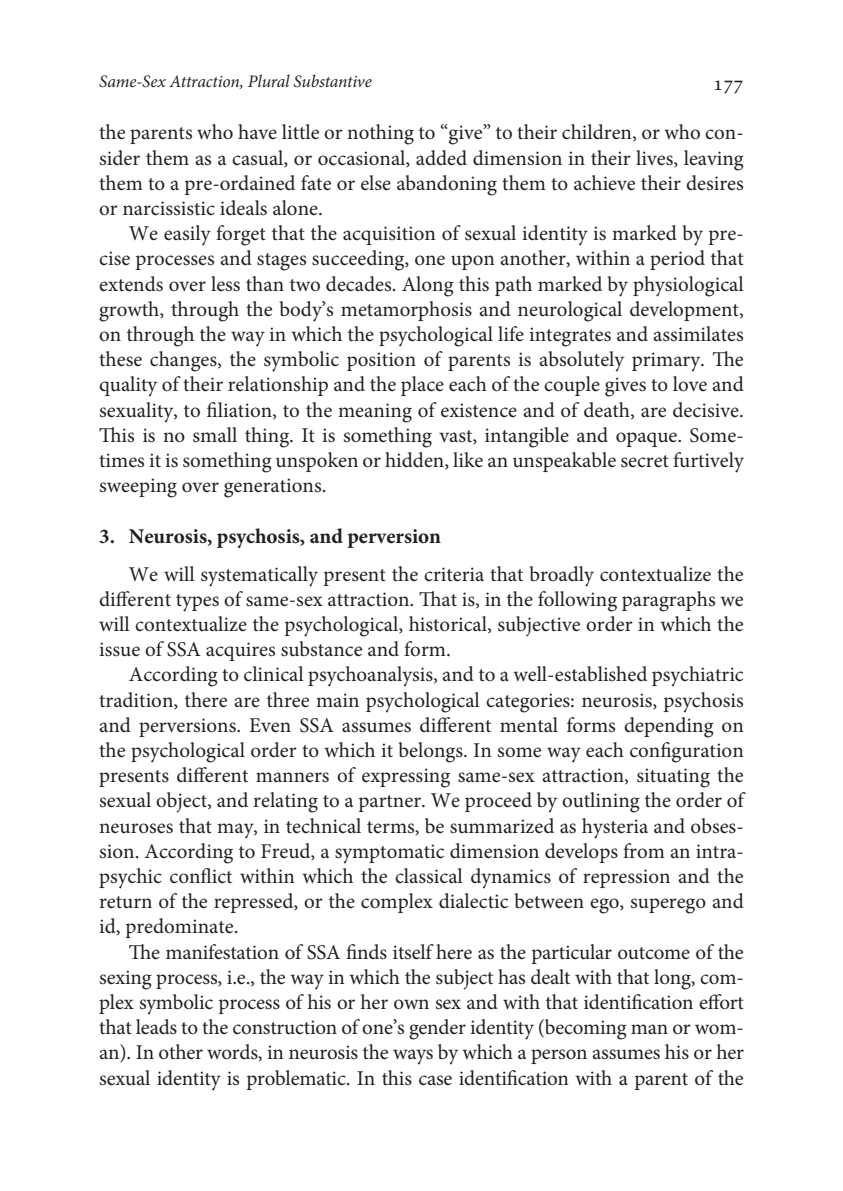 The image size is (843, 1191). What do you see at coordinates (413, 1056) in the screenshot?
I see `ways` at bounding box center [413, 1056].
